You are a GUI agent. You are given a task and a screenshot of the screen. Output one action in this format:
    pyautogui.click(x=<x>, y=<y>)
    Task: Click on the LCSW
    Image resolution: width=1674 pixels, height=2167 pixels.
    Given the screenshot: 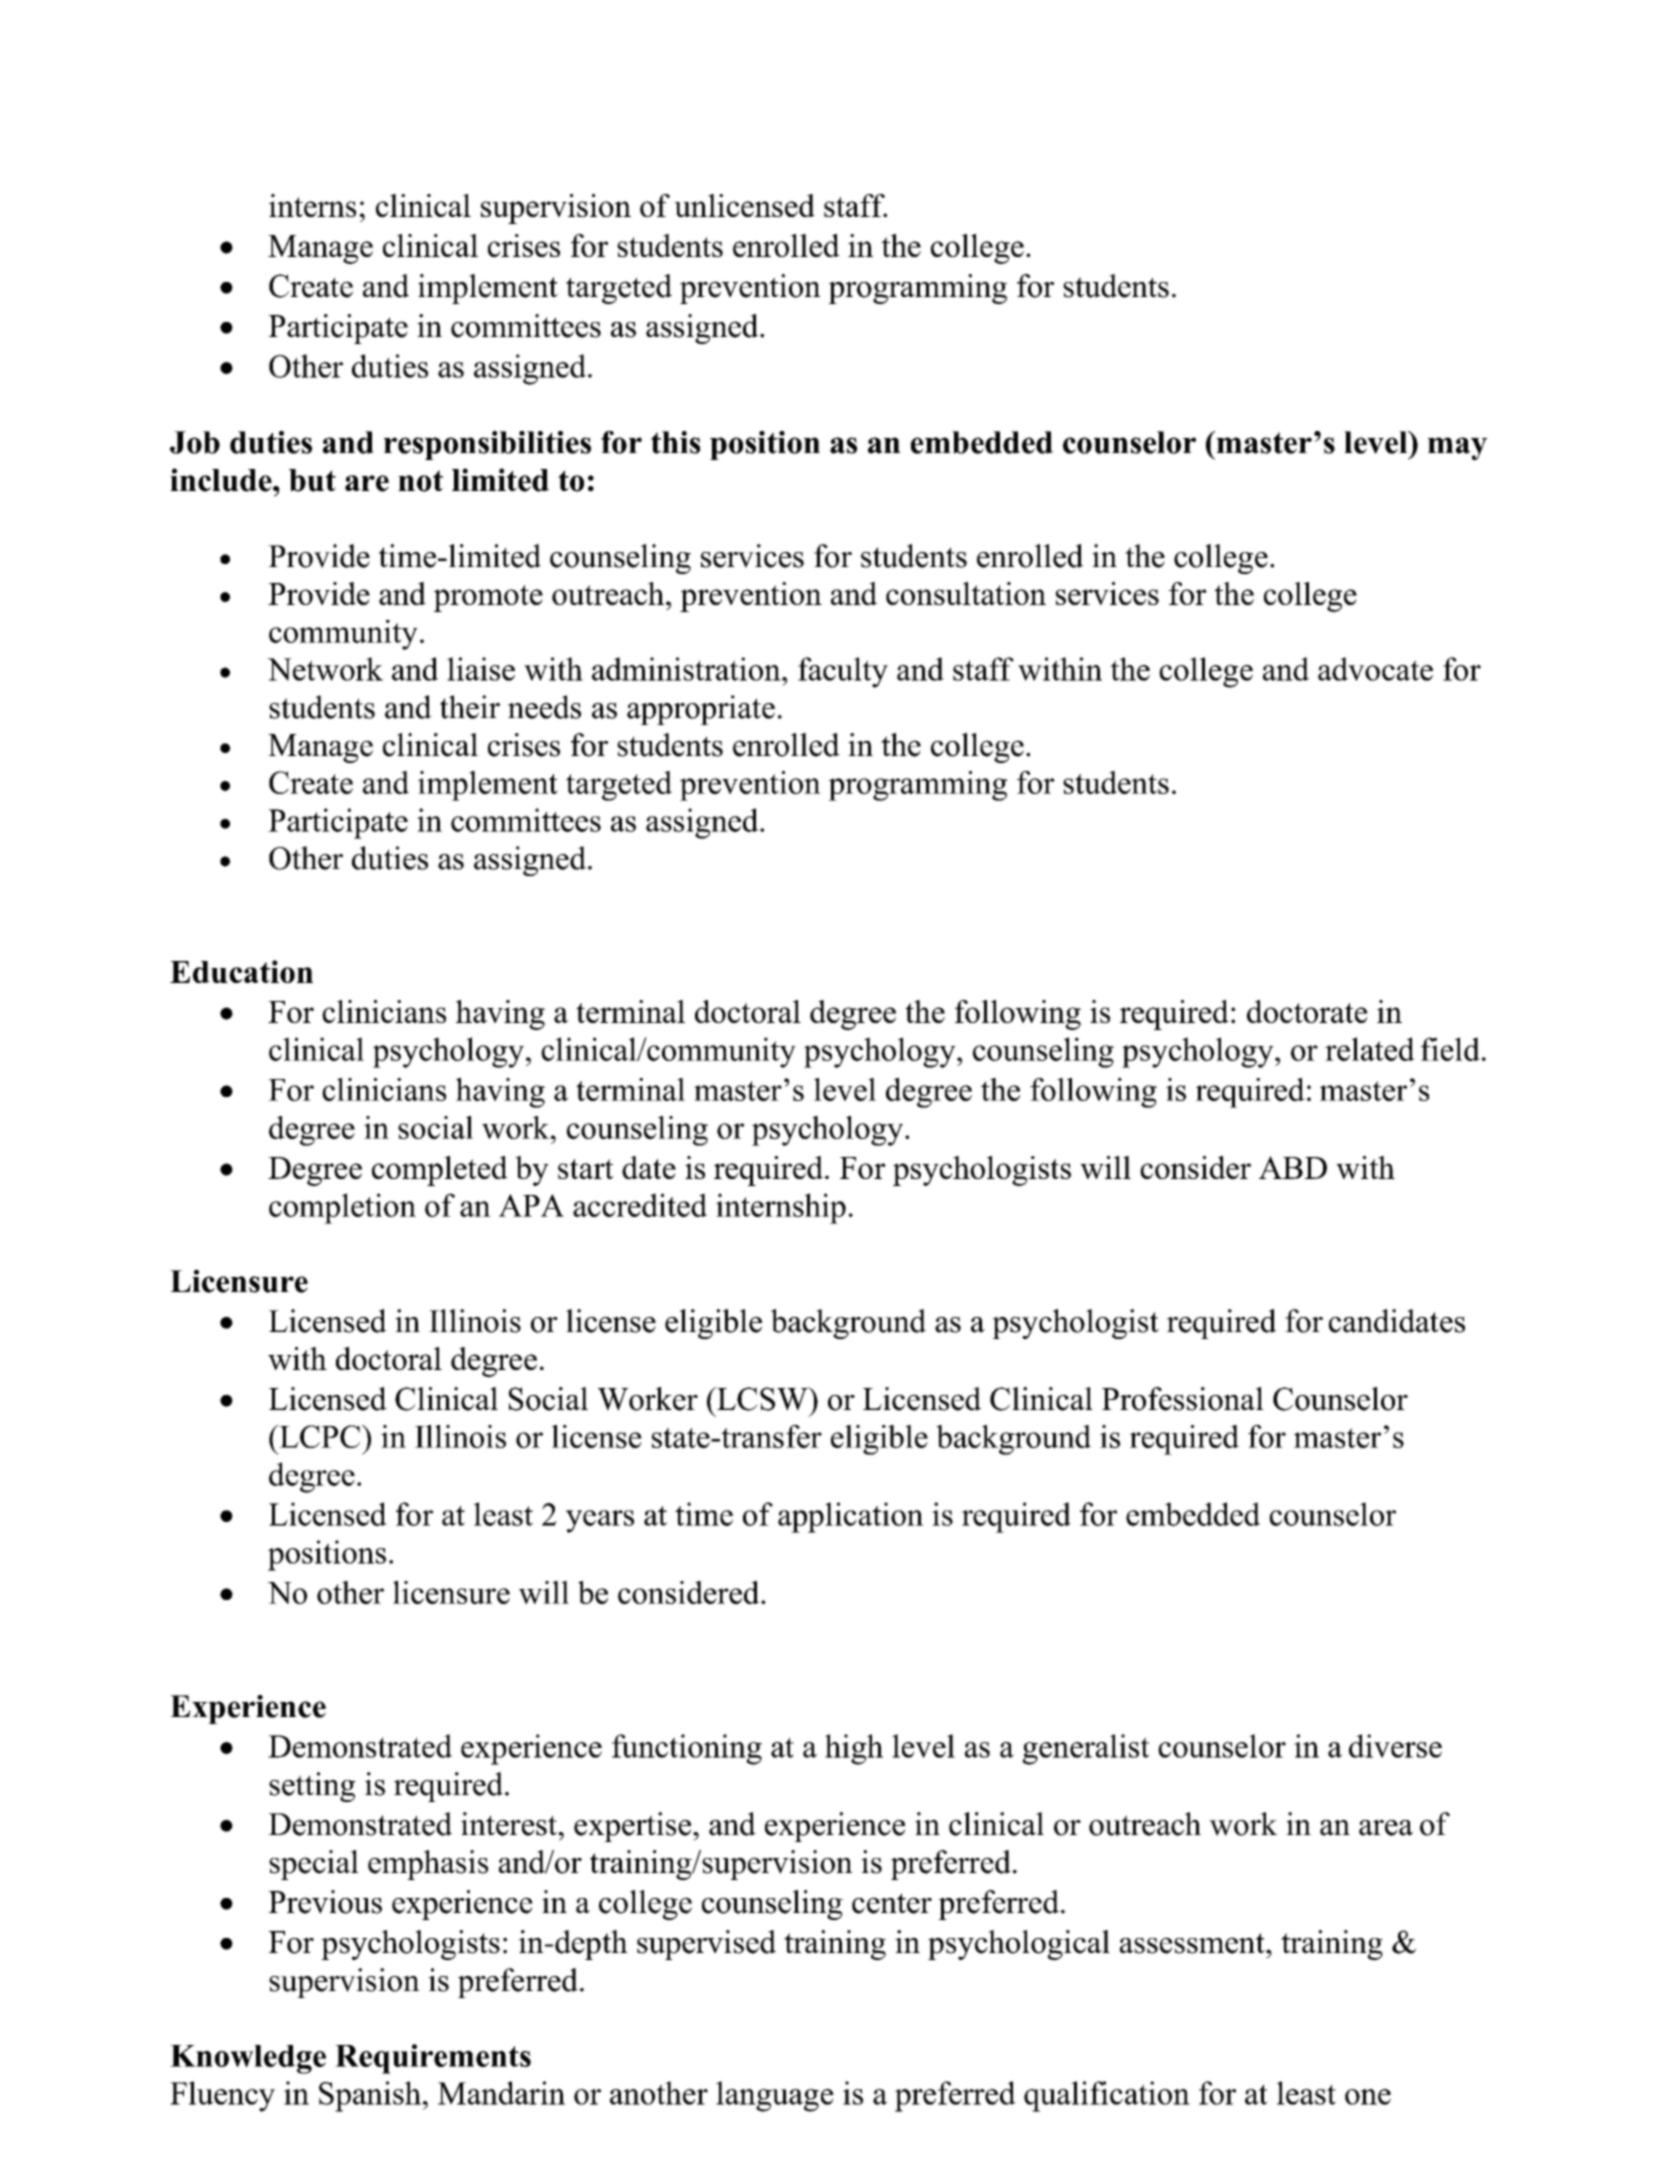 What is the action you would take?
    pyautogui.click(x=762, y=1399)
